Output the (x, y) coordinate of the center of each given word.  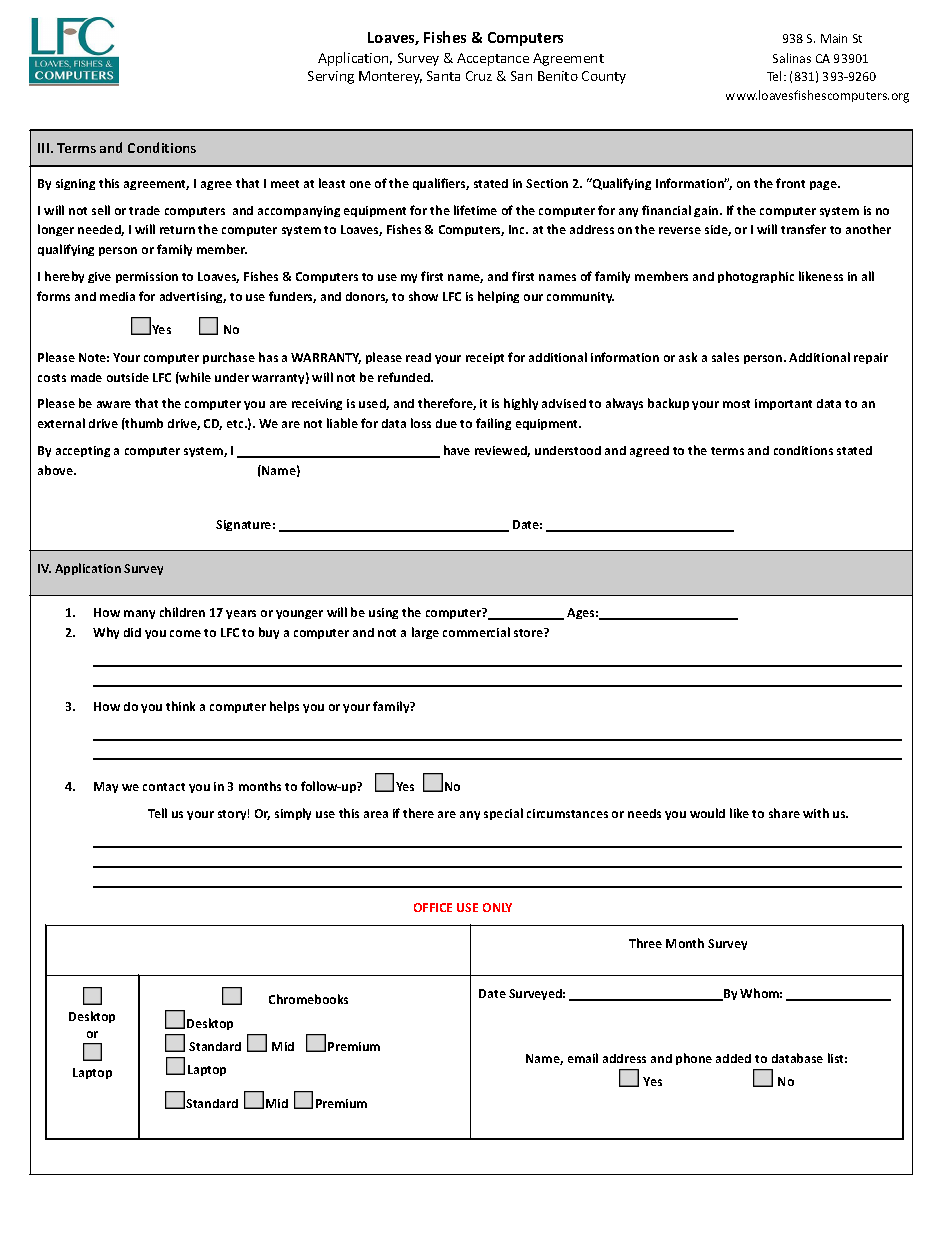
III (45, 148)
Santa (443, 76)
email (583, 1058)
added (733, 1058)
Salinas (792, 58)
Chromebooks (308, 999)
